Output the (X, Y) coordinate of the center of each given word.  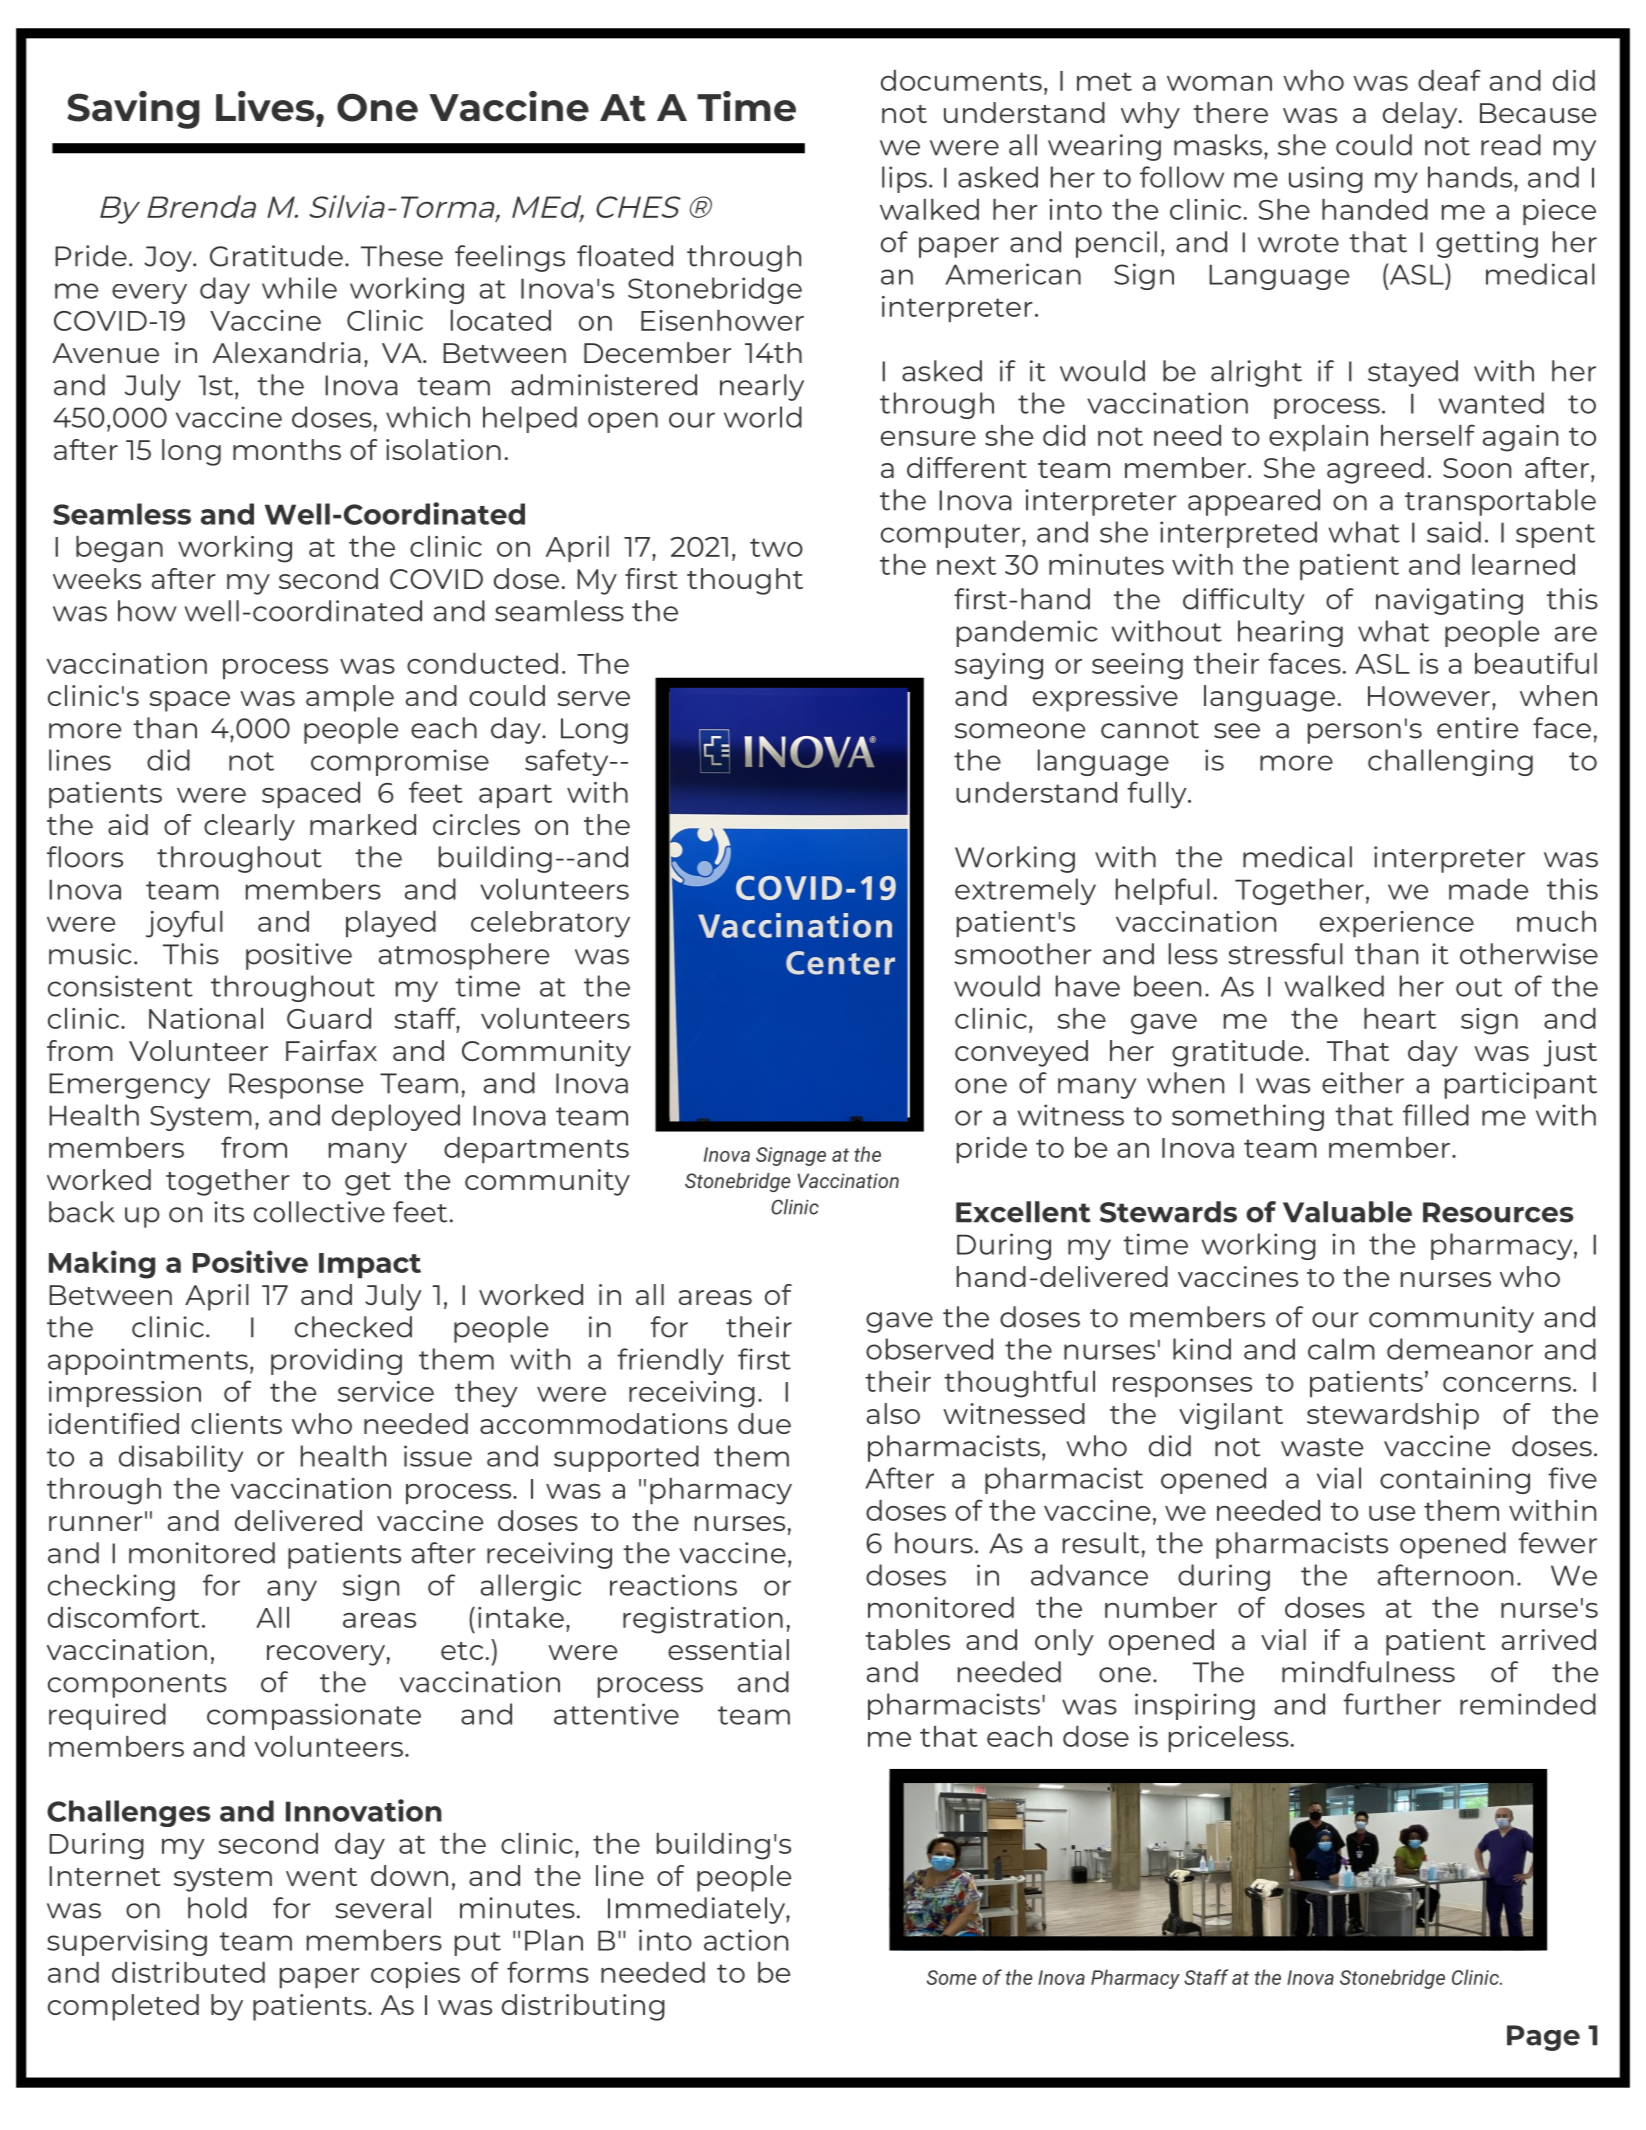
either (1363, 1083)
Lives (266, 106)
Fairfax (331, 1050)
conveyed (1021, 1053)
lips (904, 179)
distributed (188, 1972)
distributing (583, 2007)
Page (1543, 2038)
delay (1421, 115)
